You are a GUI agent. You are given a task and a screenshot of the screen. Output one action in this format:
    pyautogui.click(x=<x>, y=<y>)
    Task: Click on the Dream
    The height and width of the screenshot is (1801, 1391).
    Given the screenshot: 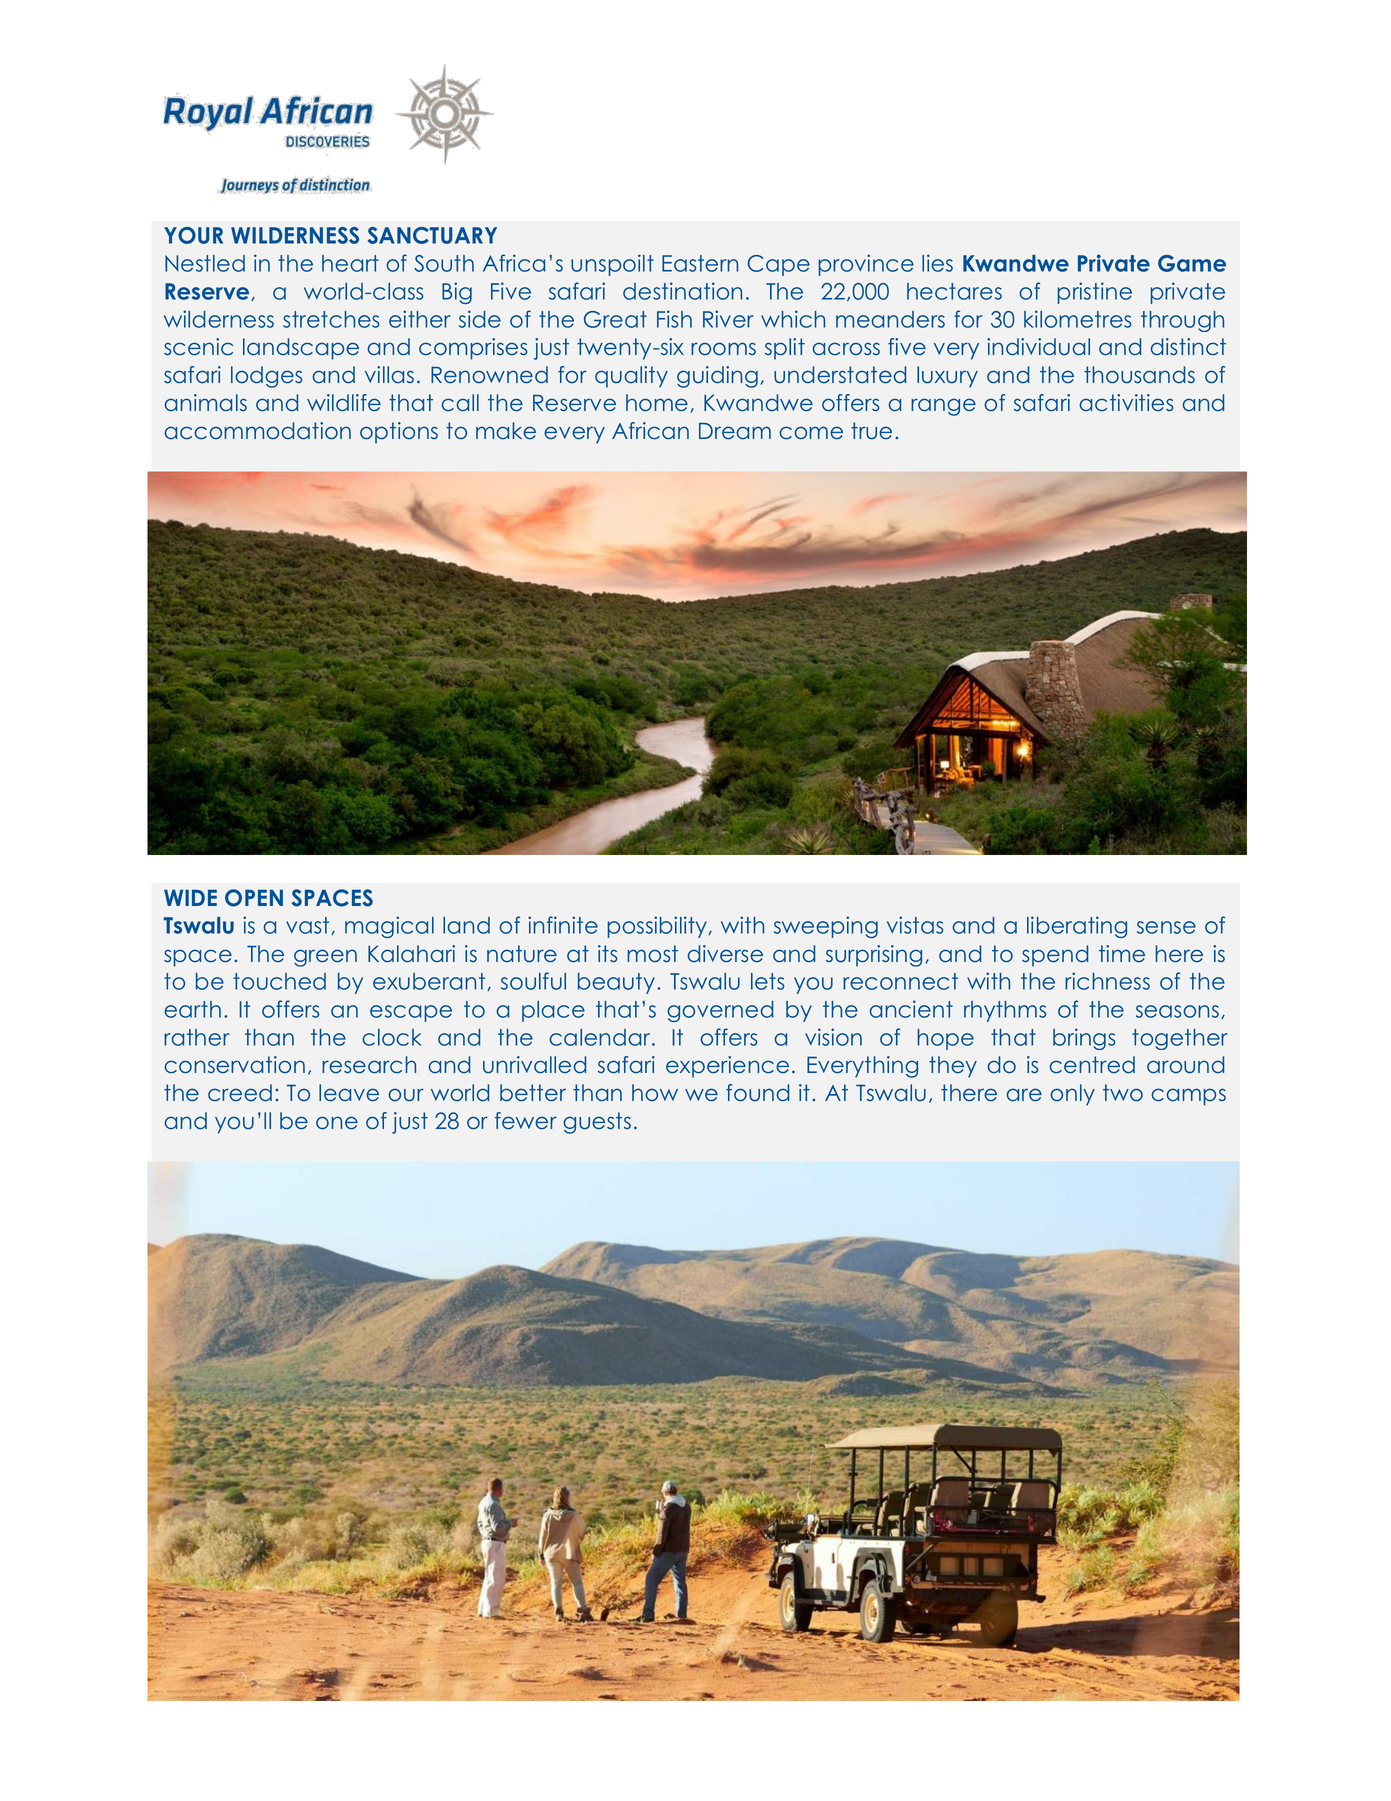 What is the action you would take?
    pyautogui.click(x=735, y=431)
